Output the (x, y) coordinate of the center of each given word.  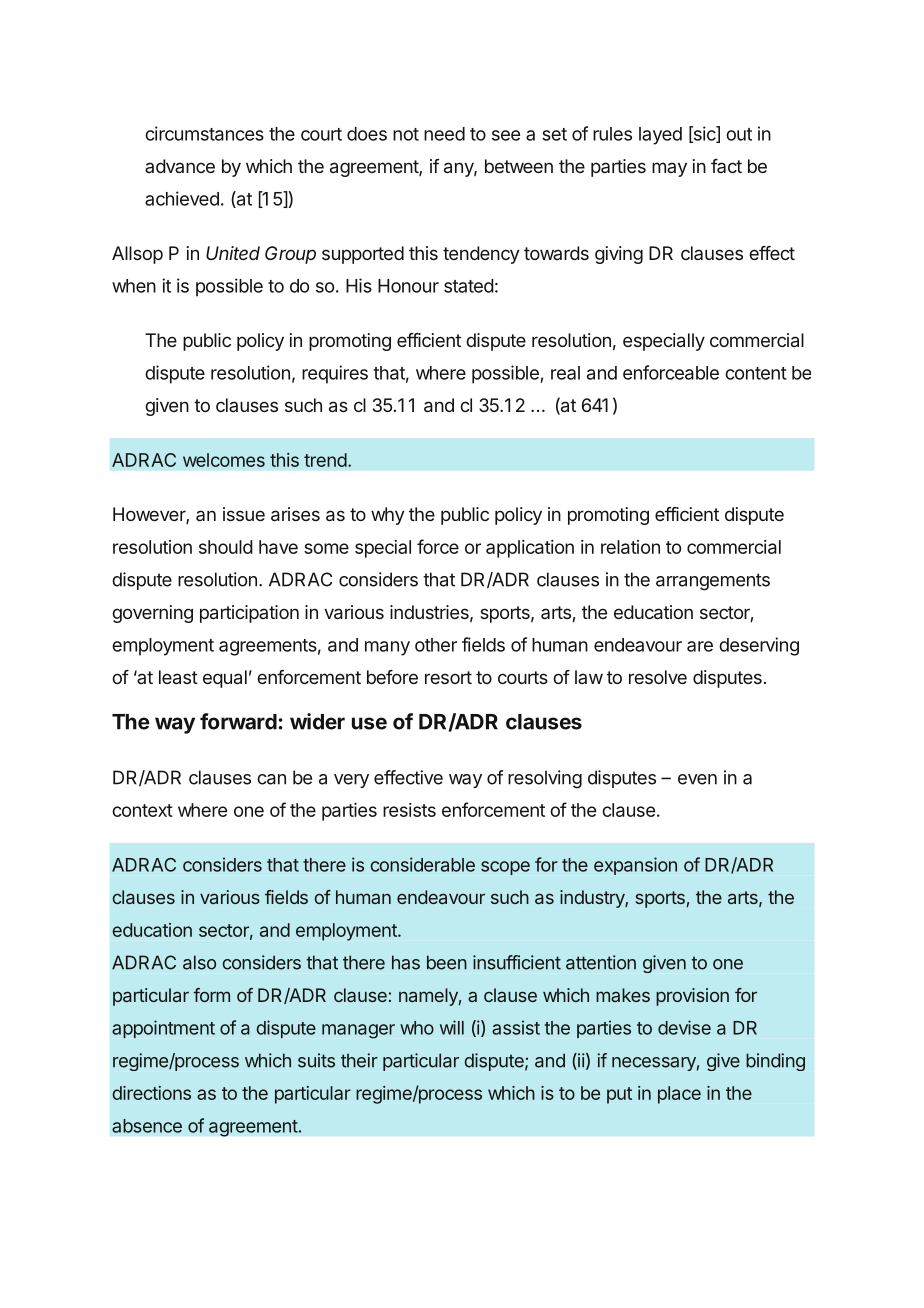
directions (151, 1093)
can (271, 779)
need (444, 134)
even (697, 779)
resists (409, 810)
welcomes (224, 460)
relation (630, 547)
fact (726, 166)
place (679, 1095)
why (388, 516)
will (452, 1027)
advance (180, 166)
